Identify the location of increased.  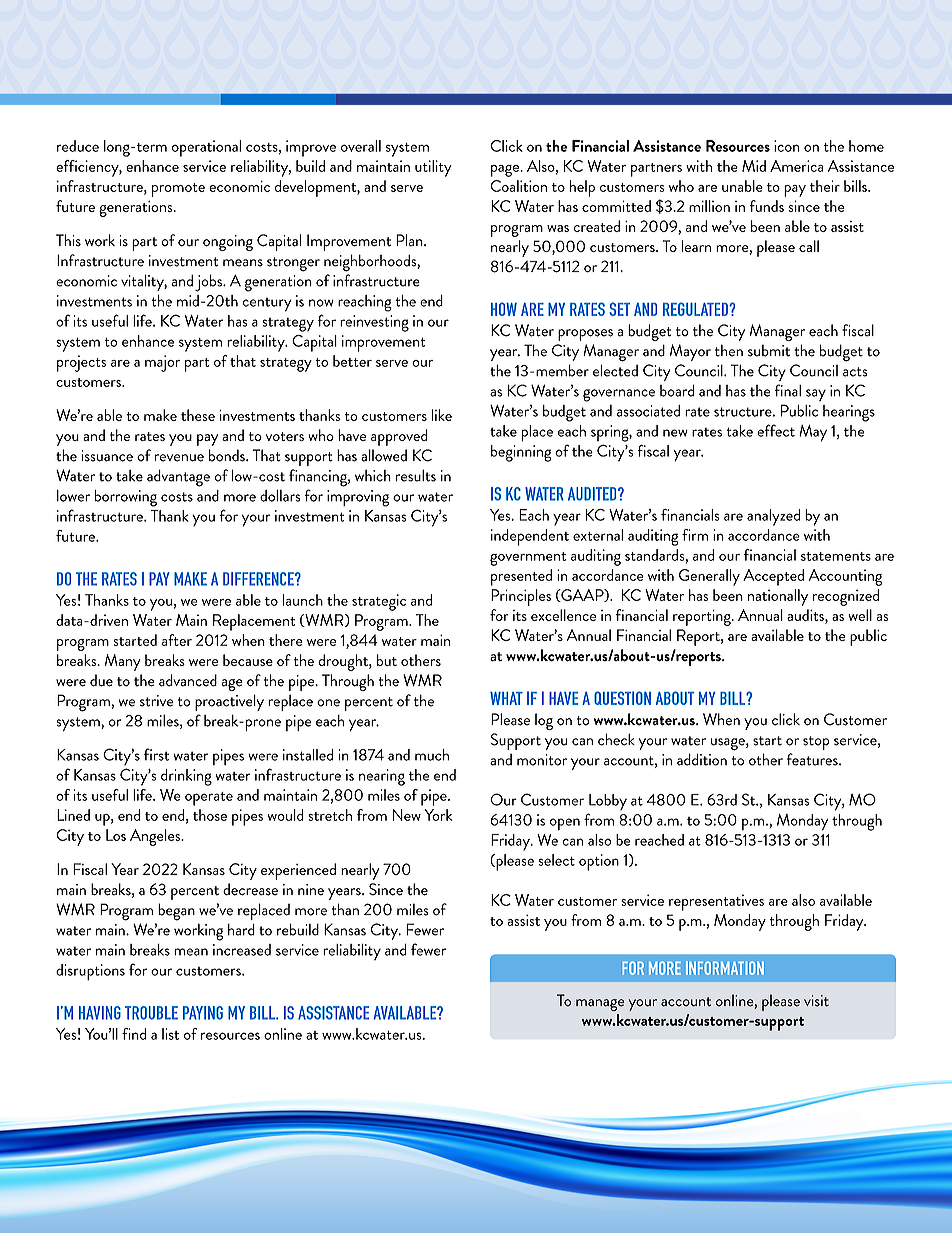
(242, 950).
